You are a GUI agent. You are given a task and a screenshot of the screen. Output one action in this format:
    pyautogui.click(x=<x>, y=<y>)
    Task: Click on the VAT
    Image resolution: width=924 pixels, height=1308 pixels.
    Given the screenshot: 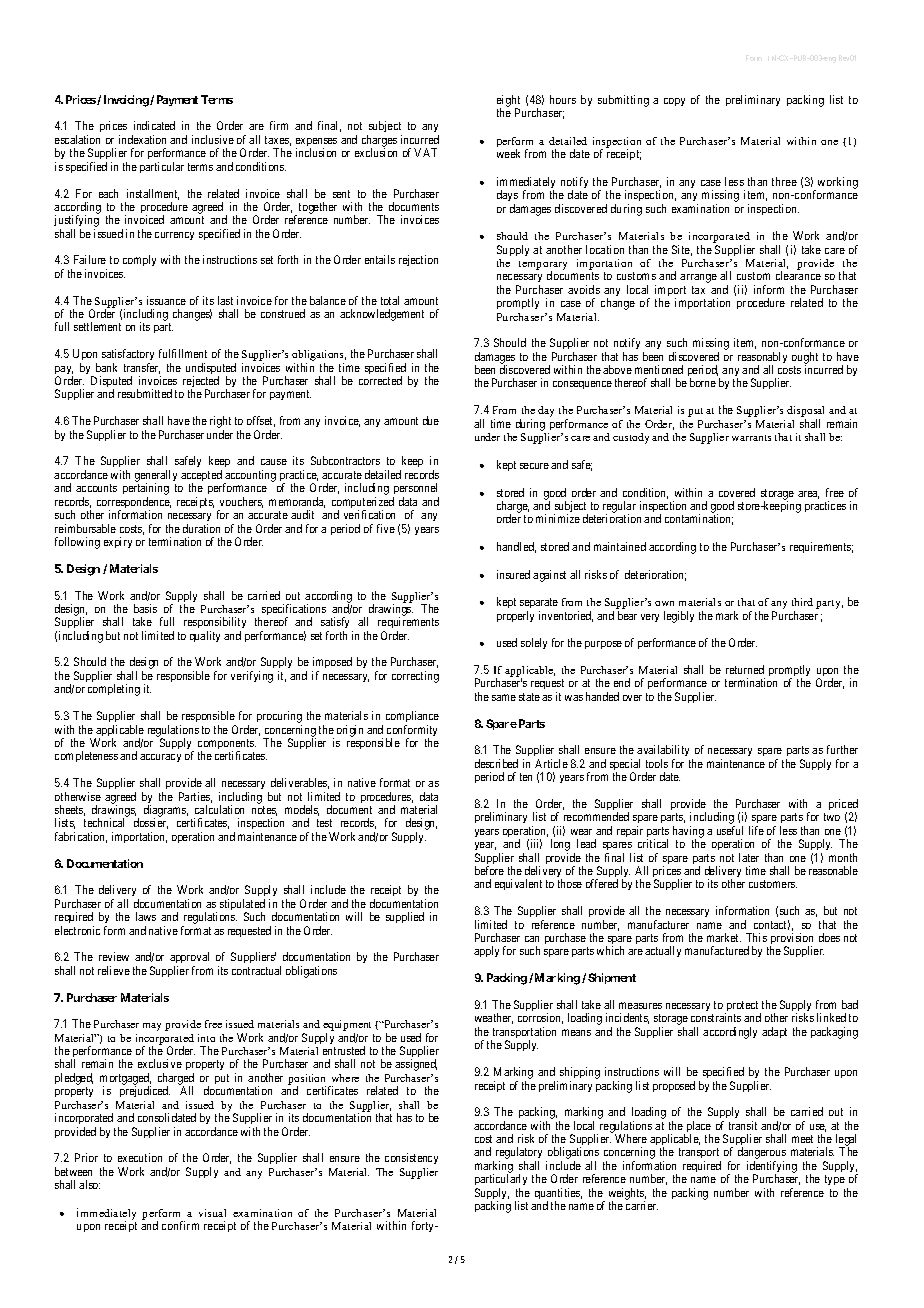 What is the action you would take?
    pyautogui.click(x=425, y=152)
